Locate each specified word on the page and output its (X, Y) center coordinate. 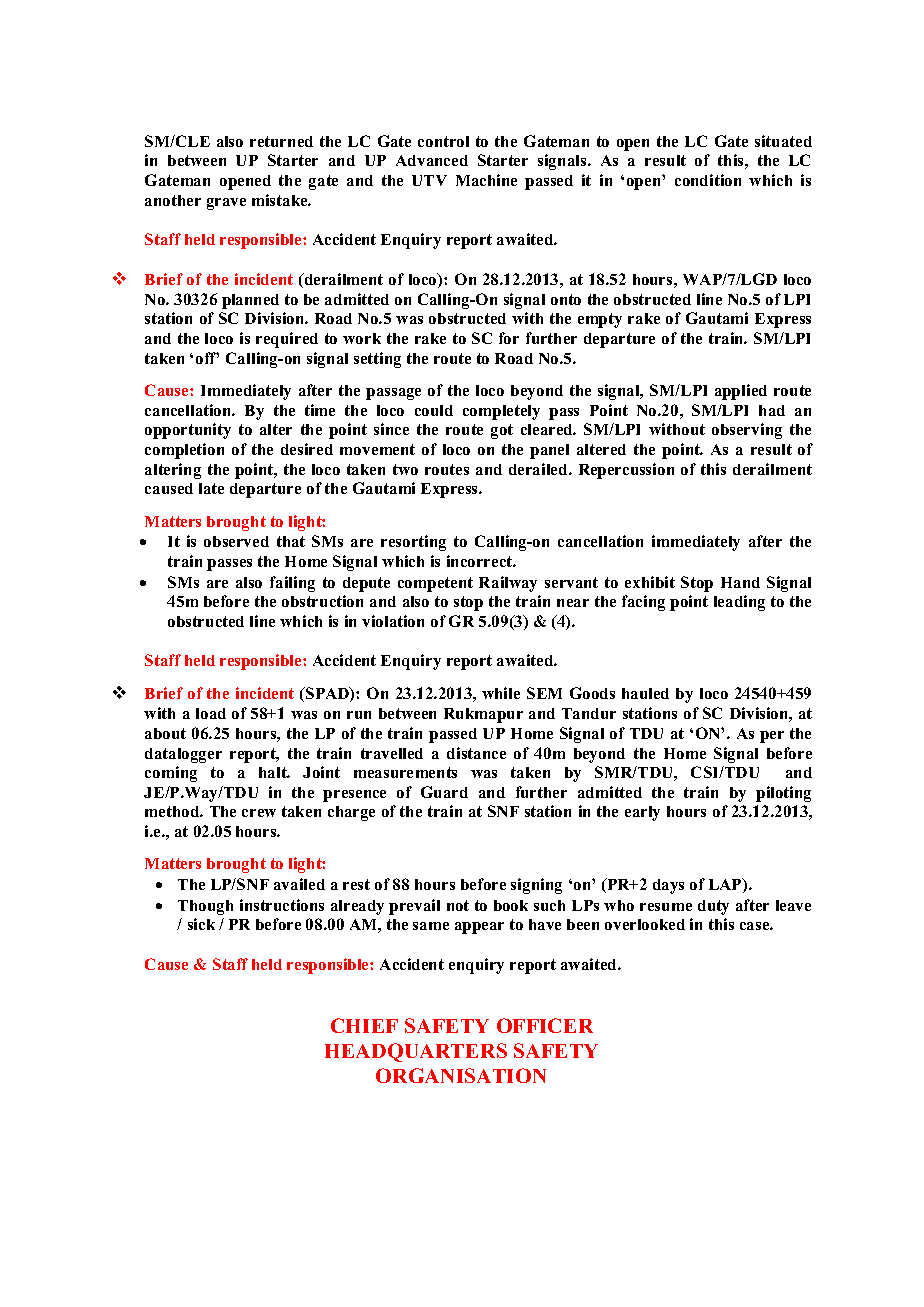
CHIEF (364, 1025)
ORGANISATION (461, 1075)
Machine (486, 180)
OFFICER (545, 1025)
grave (226, 204)
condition (708, 180)
